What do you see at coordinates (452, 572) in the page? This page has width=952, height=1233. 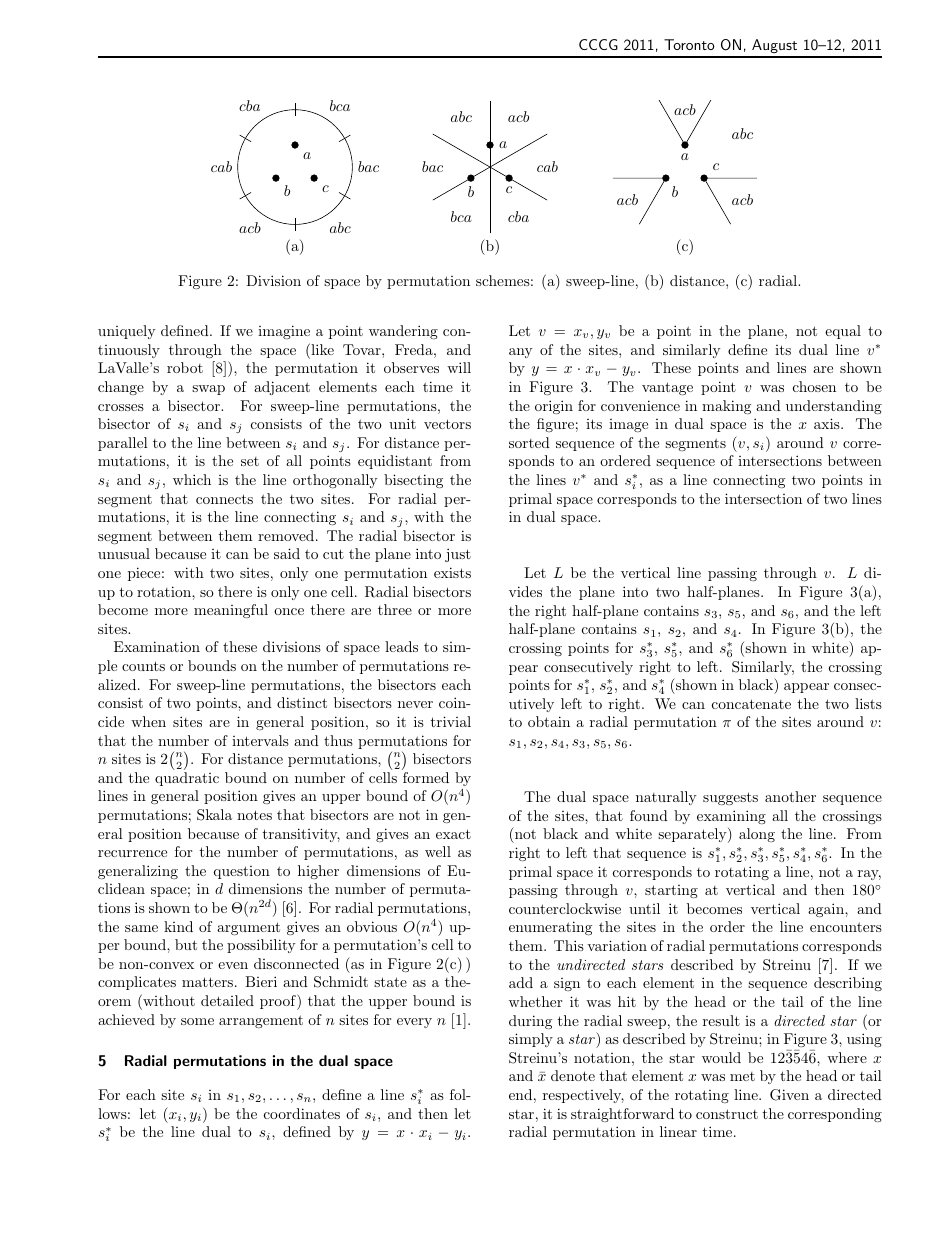 I see `exists` at bounding box center [452, 572].
